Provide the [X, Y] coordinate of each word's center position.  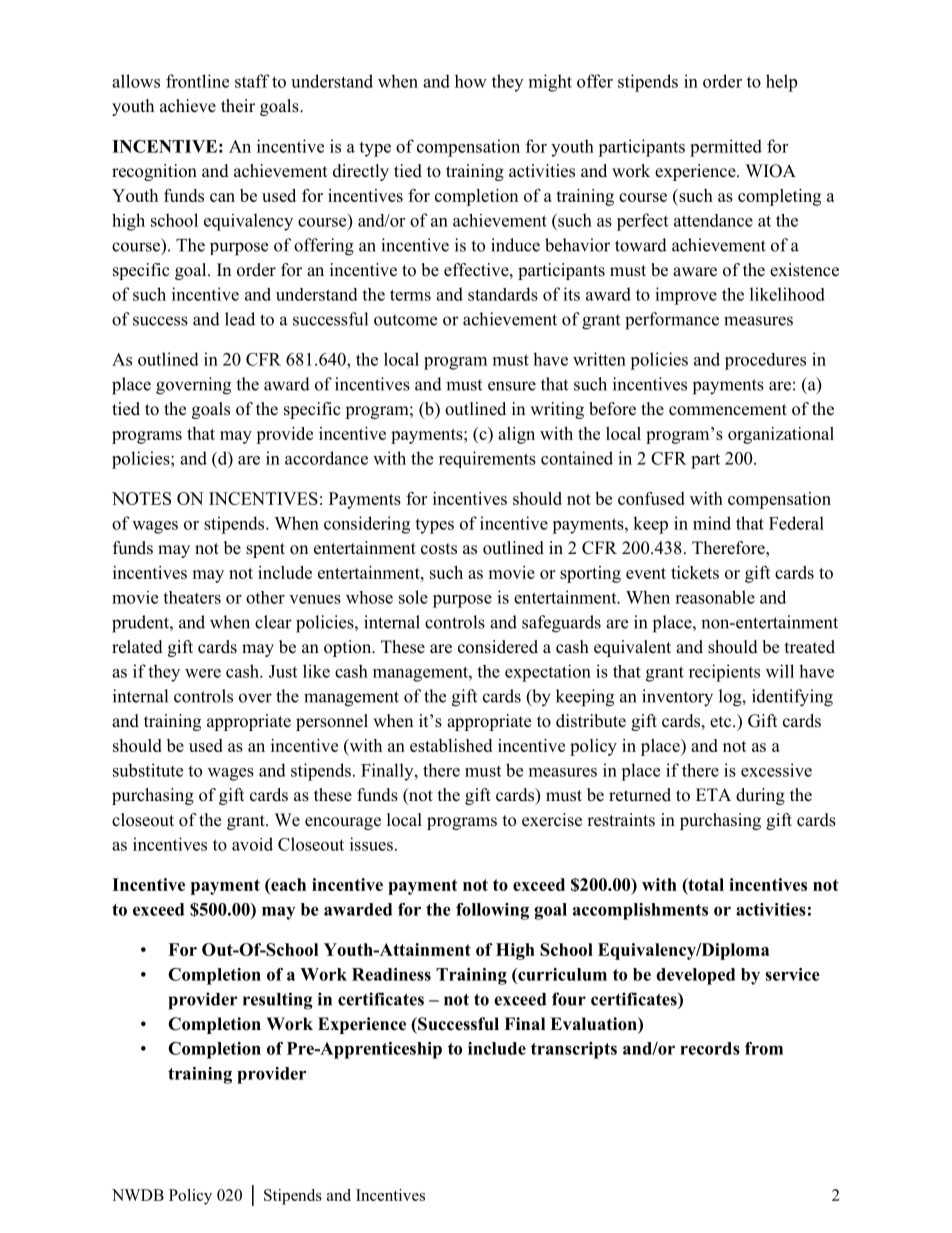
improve [686, 296]
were [203, 673]
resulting [278, 1001]
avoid [252, 844]
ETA [713, 794]
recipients [724, 673]
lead [240, 319]
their [238, 106]
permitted [726, 148]
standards [503, 294]
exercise [552, 820]
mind [712, 523]
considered [498, 647]
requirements [487, 459]
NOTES [141, 498]
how [471, 81]
